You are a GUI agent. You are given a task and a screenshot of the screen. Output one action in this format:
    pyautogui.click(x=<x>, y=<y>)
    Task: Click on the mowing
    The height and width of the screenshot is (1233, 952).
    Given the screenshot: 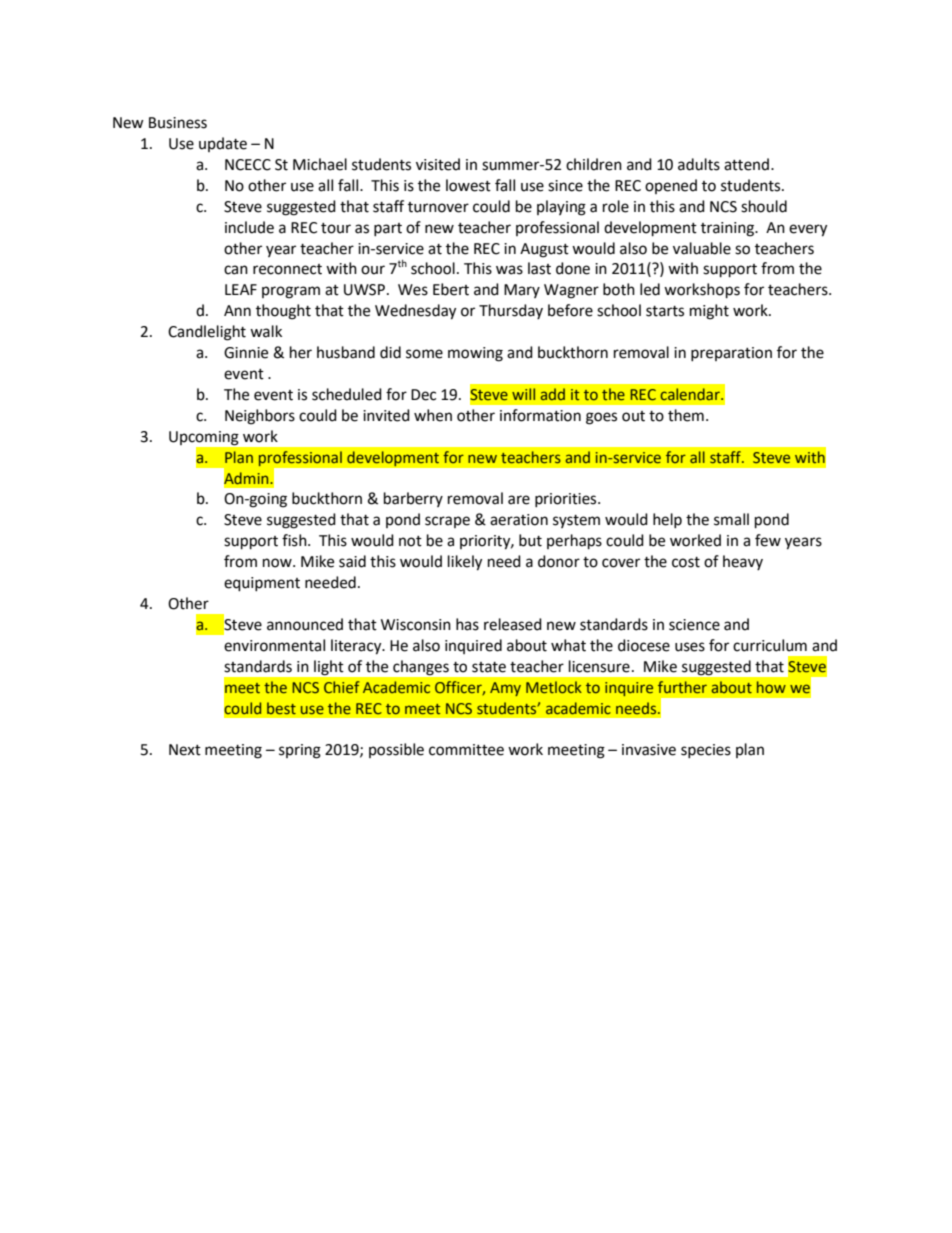 What is the action you would take?
    pyautogui.click(x=475, y=354)
